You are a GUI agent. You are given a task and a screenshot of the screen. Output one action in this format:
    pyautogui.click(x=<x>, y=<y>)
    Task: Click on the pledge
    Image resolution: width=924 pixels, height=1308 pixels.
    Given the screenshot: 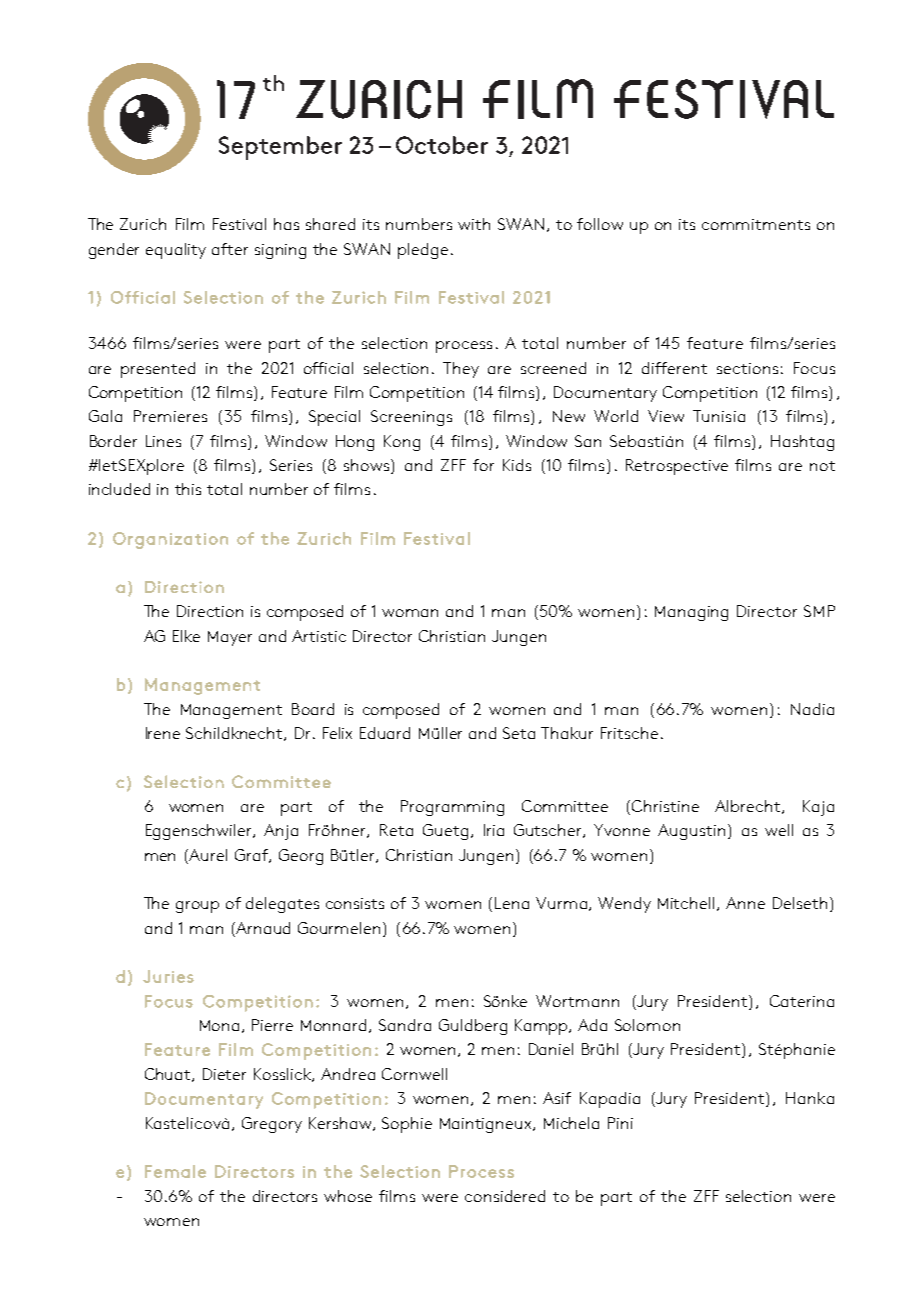 What is the action you would take?
    pyautogui.click(x=423, y=251)
